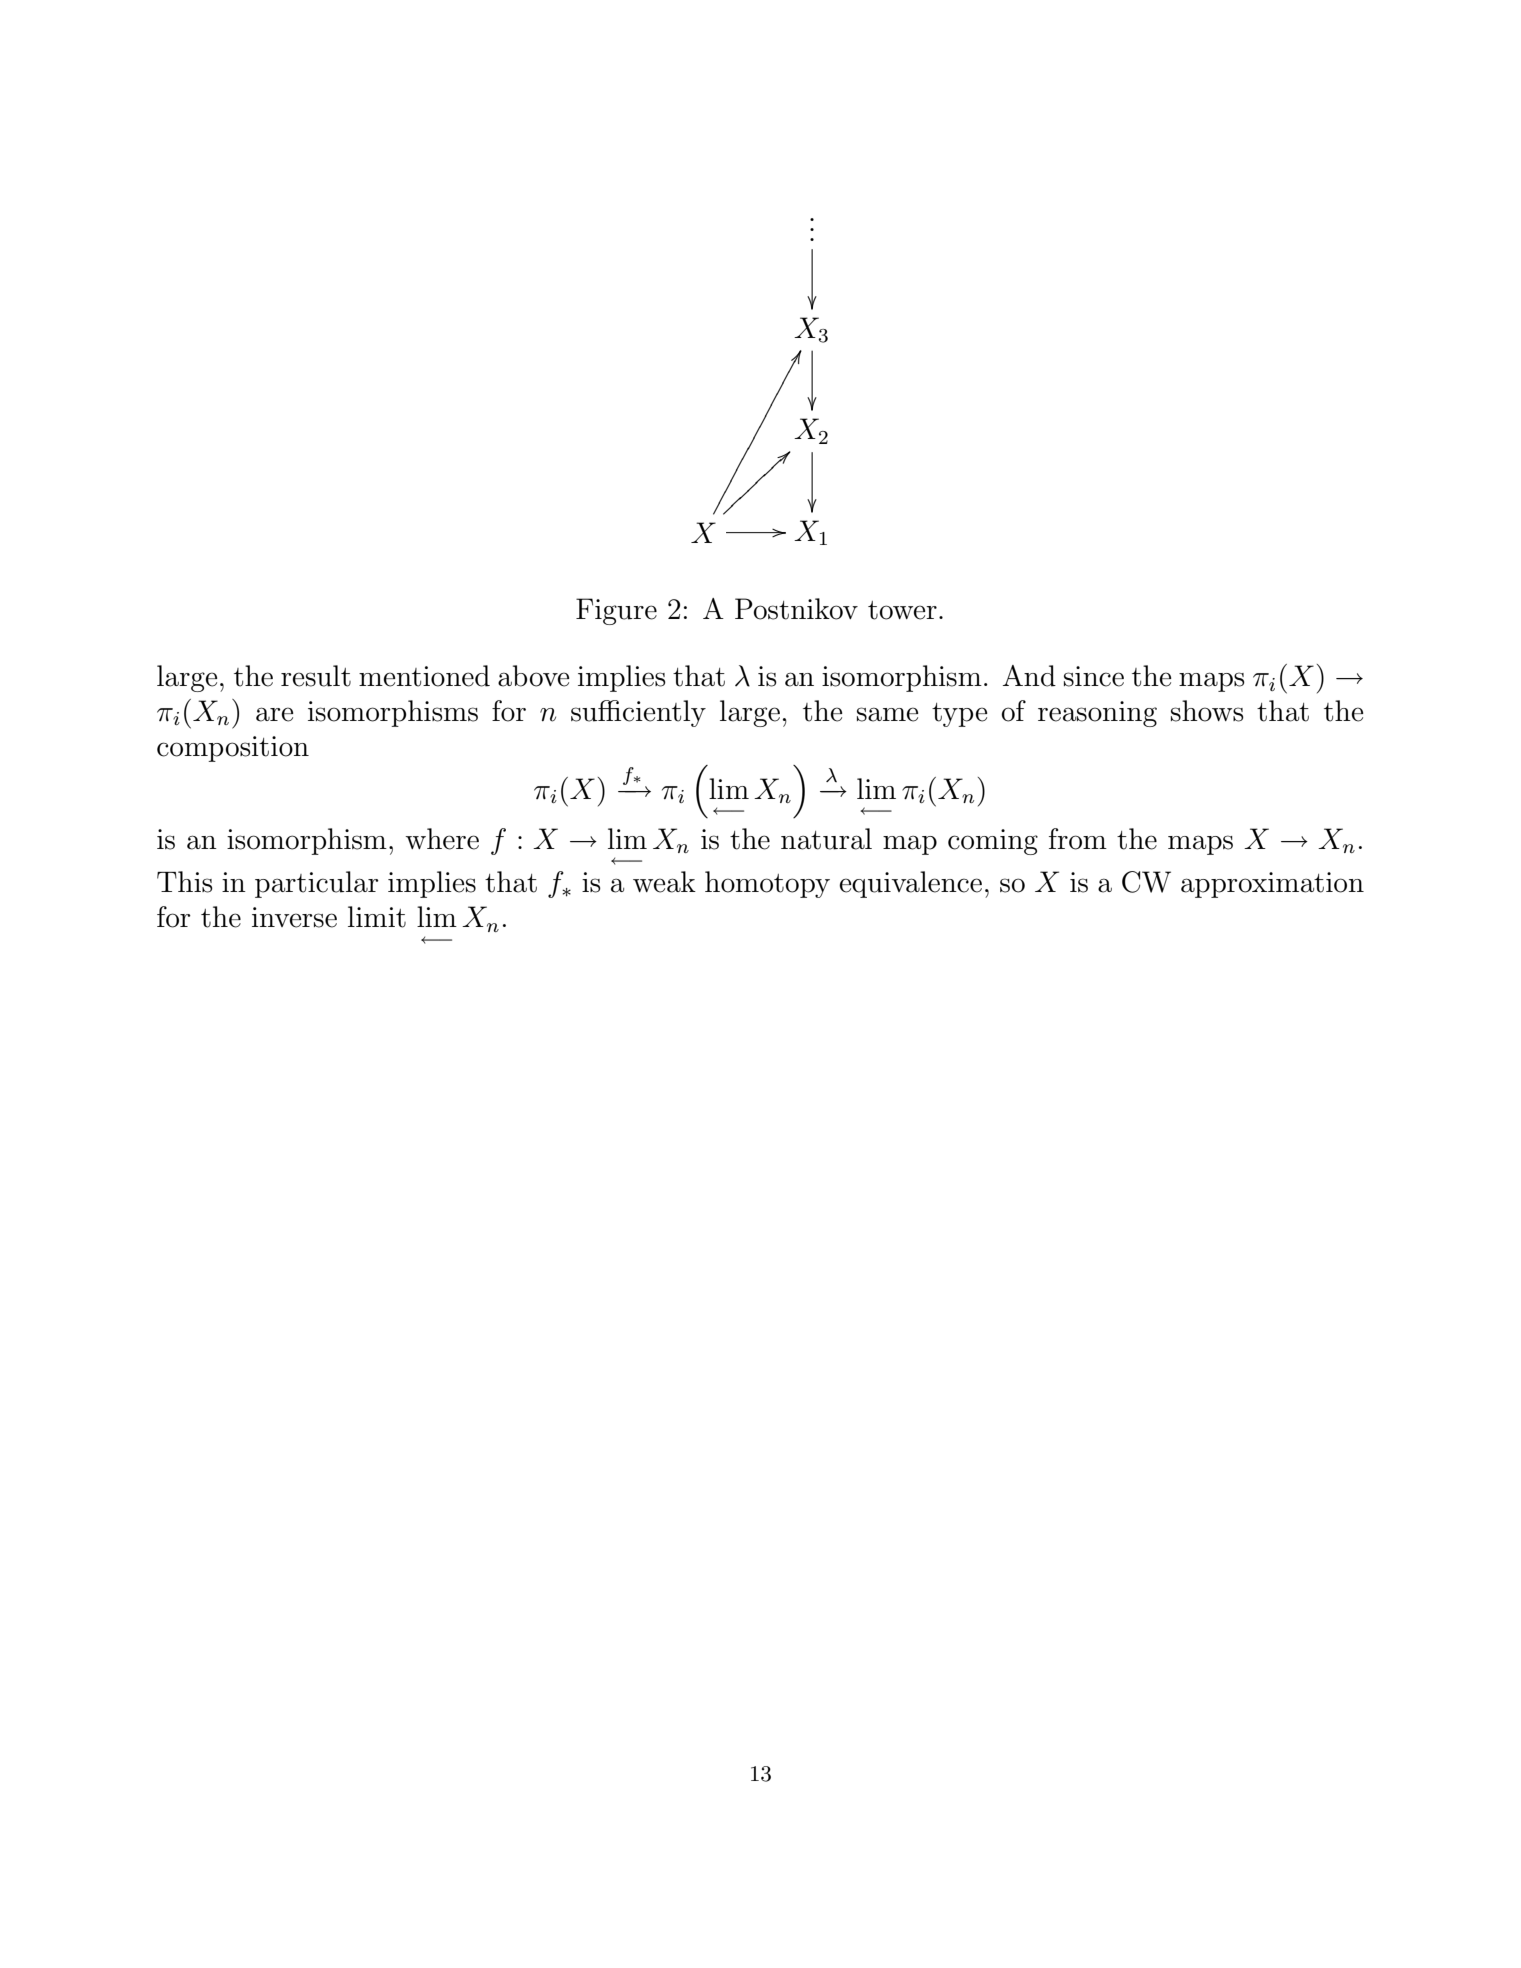 This document has height=1968, width=1521. What do you see at coordinates (616, 611) in the document?
I see `Figure` at bounding box center [616, 611].
